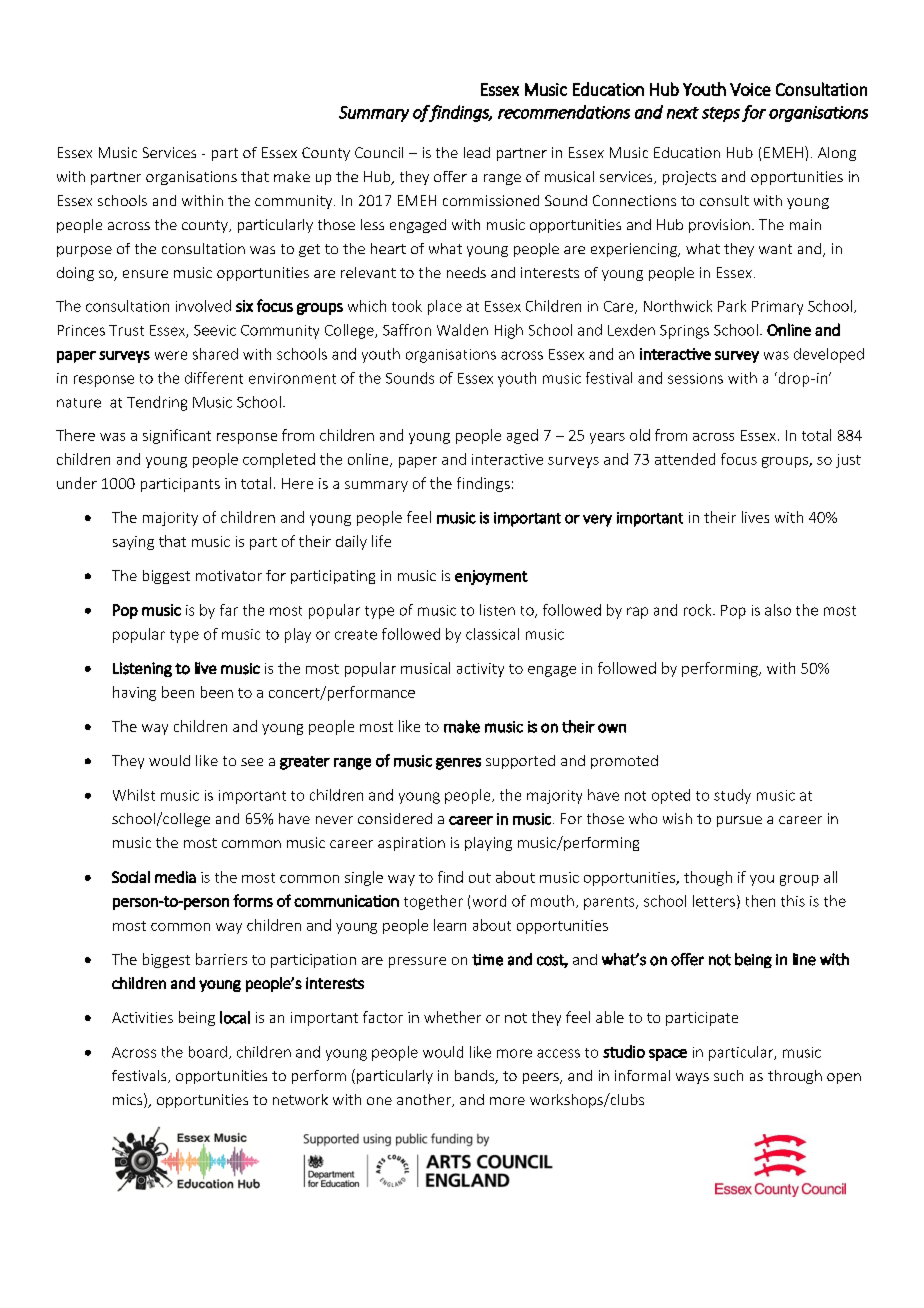  What do you see at coordinates (379, 152) in the screenshot?
I see `Council` at bounding box center [379, 152].
